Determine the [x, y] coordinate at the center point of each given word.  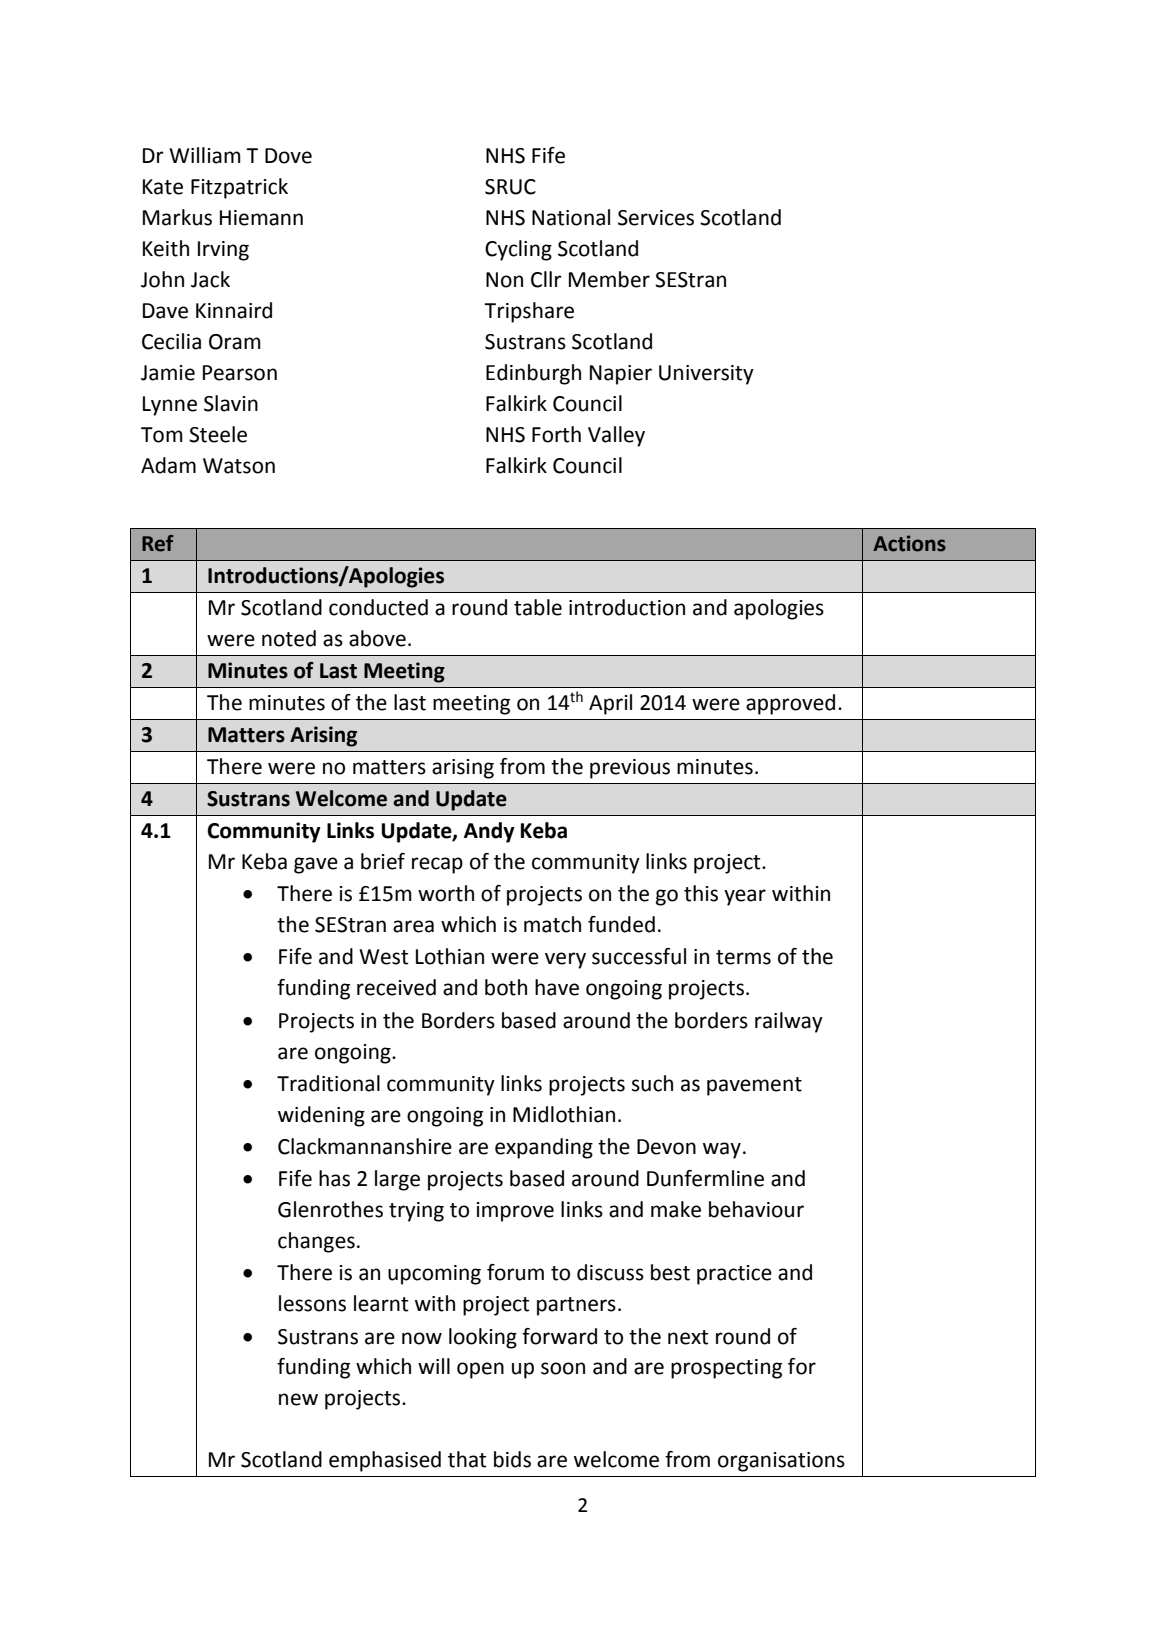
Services [656, 218]
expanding [544, 1148]
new [298, 1399]
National [571, 217]
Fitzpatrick [239, 188]
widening [321, 1116]
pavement [754, 1086]
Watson [239, 466]
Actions [909, 543]
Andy [489, 832]
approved [790, 704]
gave [316, 865]
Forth [556, 434]
